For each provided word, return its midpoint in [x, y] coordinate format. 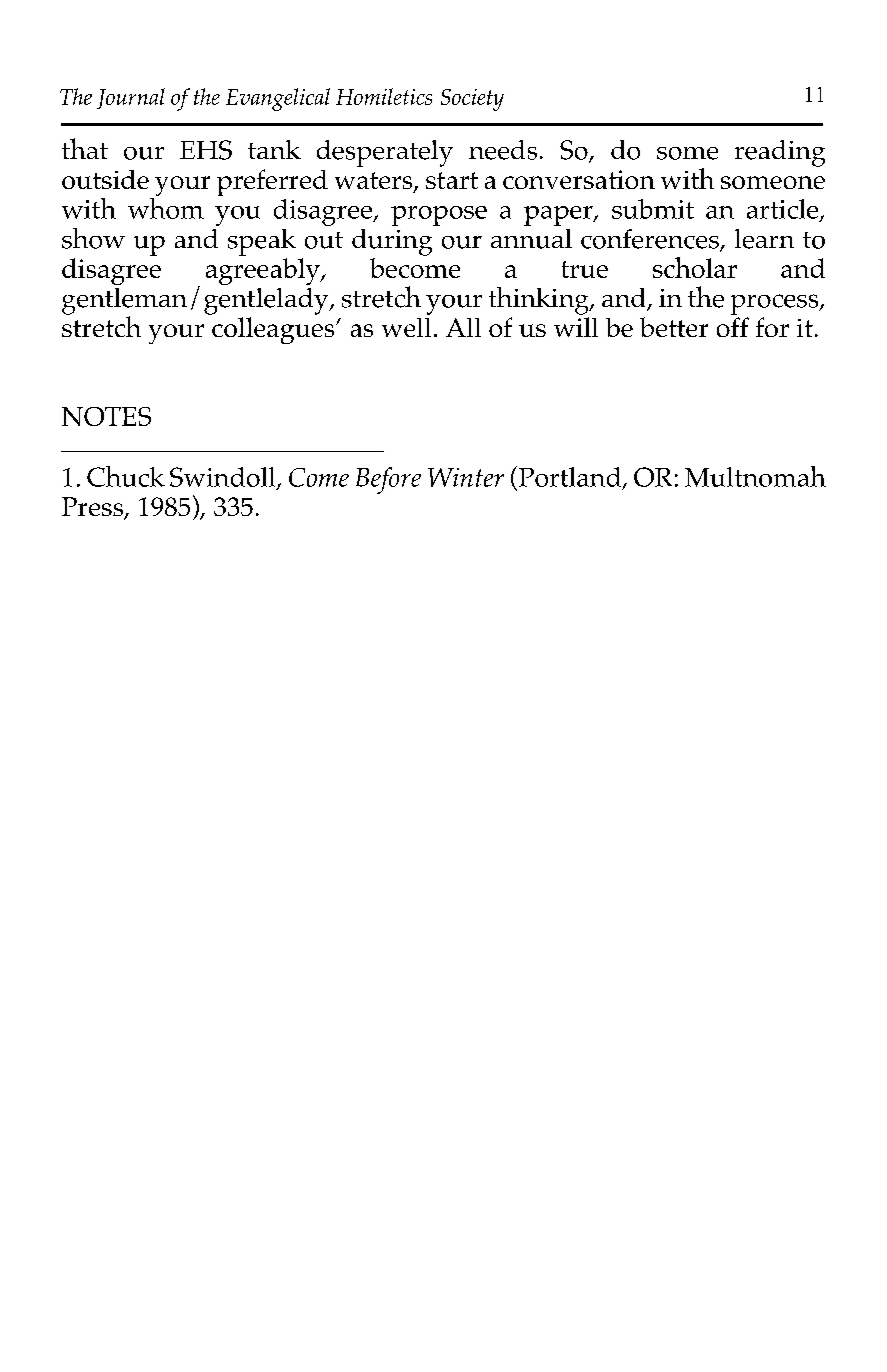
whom [166, 207]
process [776, 304]
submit [653, 209]
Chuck [126, 476]
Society [472, 100]
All [463, 327]
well [406, 327]
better [674, 327]
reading [780, 153]
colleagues [274, 330]
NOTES [106, 416]
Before [388, 480]
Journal [131, 98]
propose [439, 216]
